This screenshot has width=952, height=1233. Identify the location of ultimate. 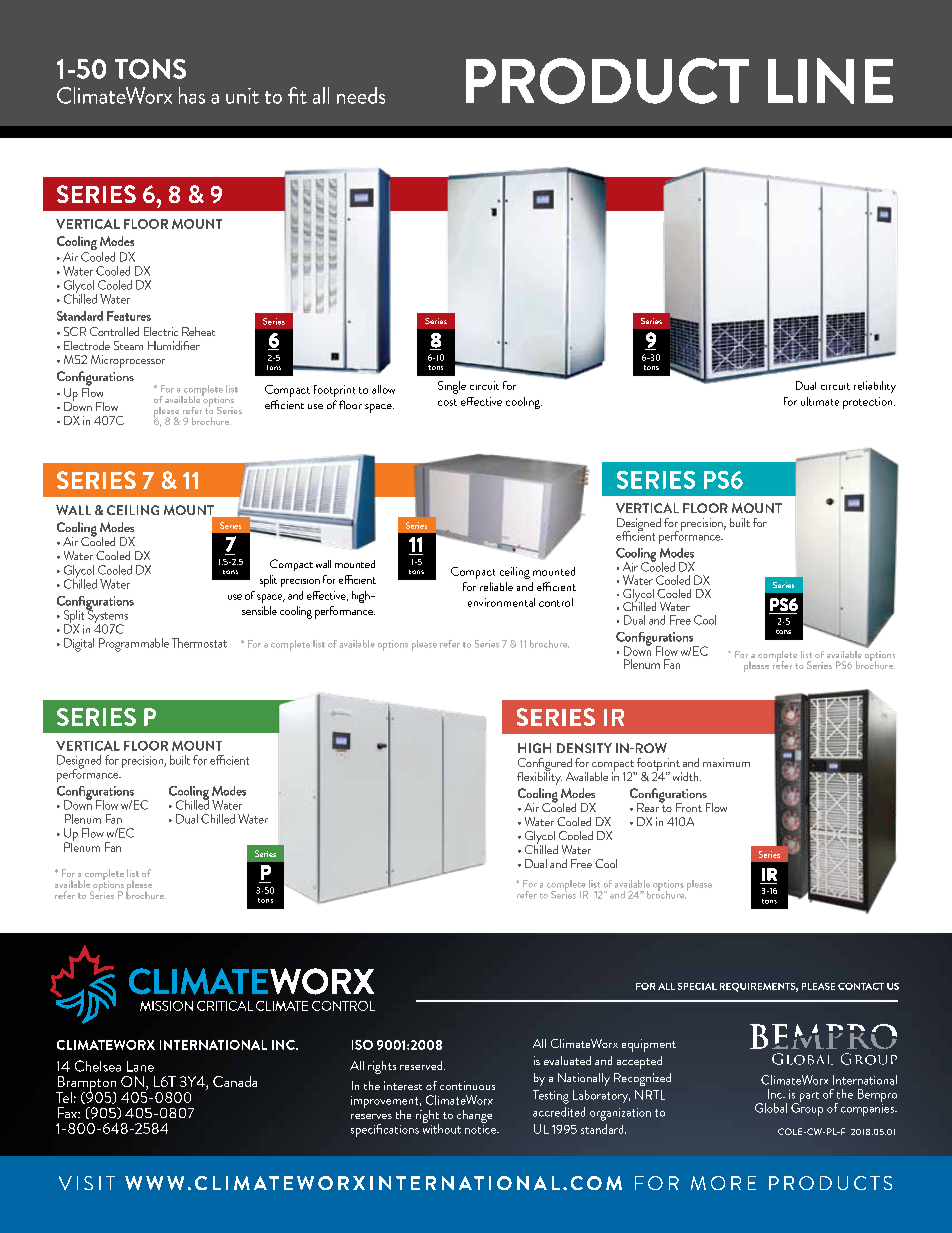
(820, 401).
